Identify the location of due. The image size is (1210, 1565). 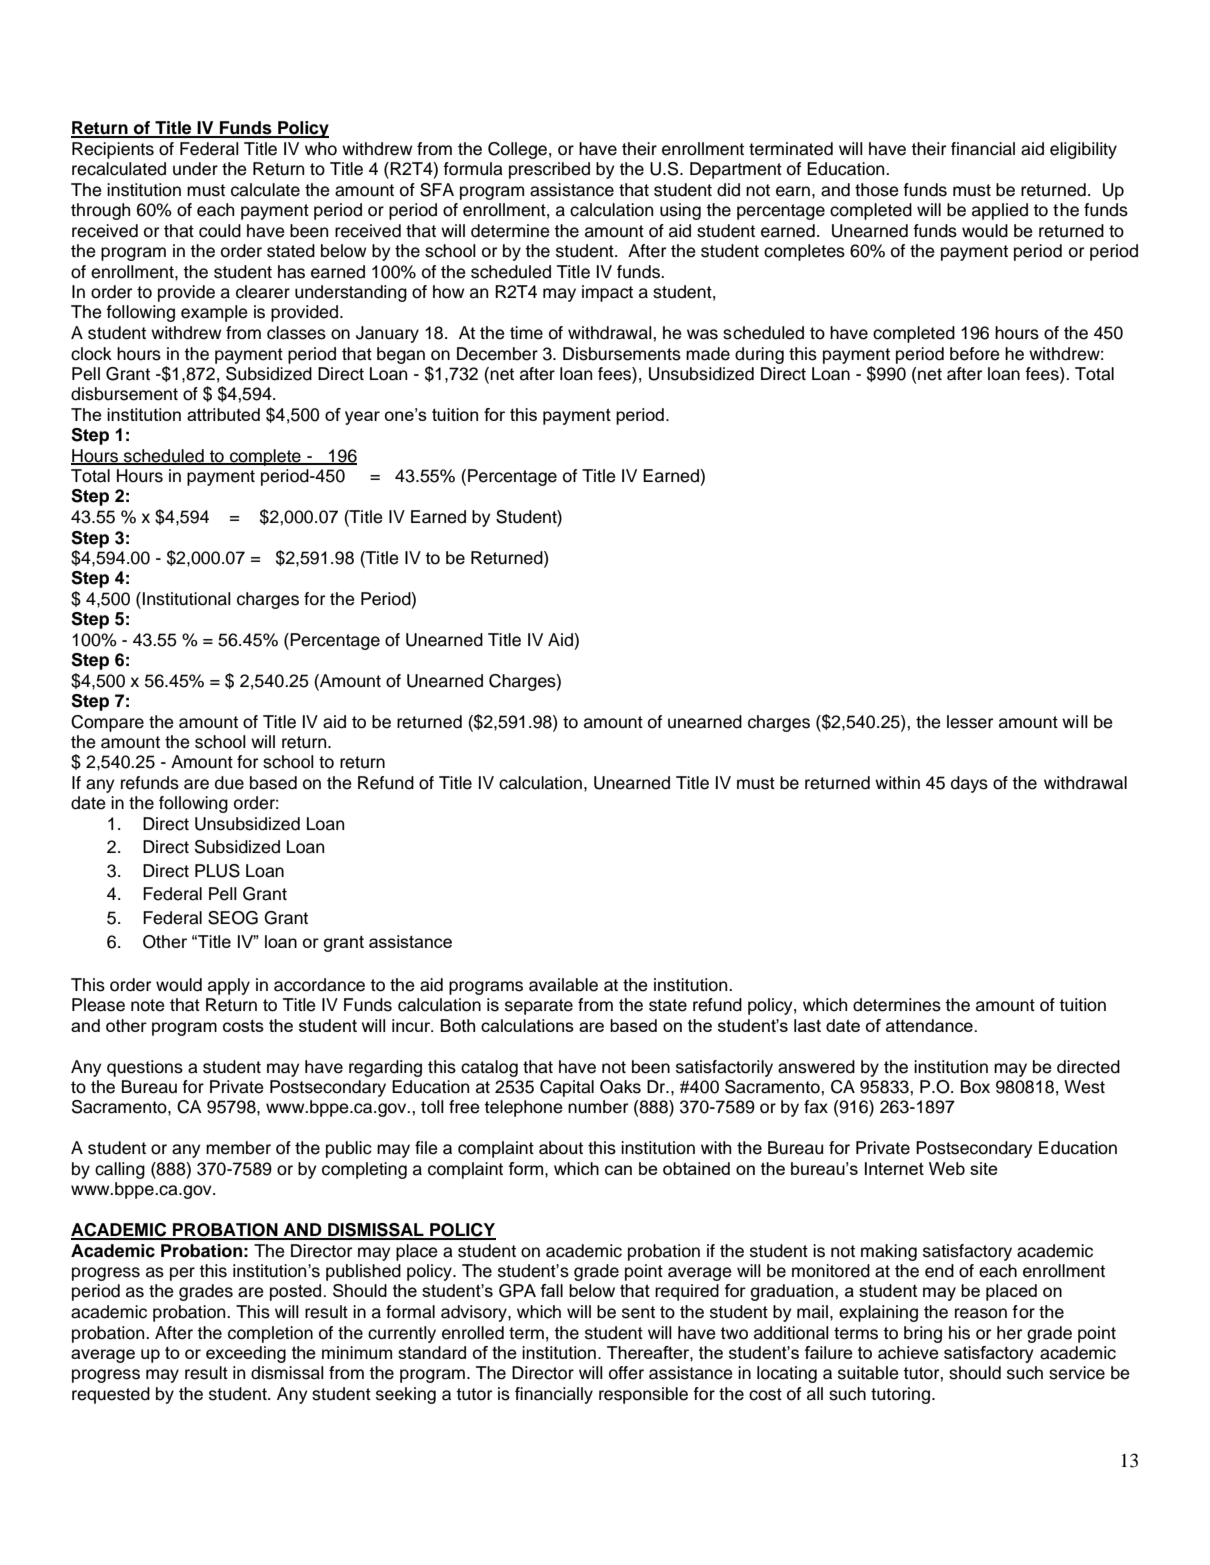
(229, 783).
